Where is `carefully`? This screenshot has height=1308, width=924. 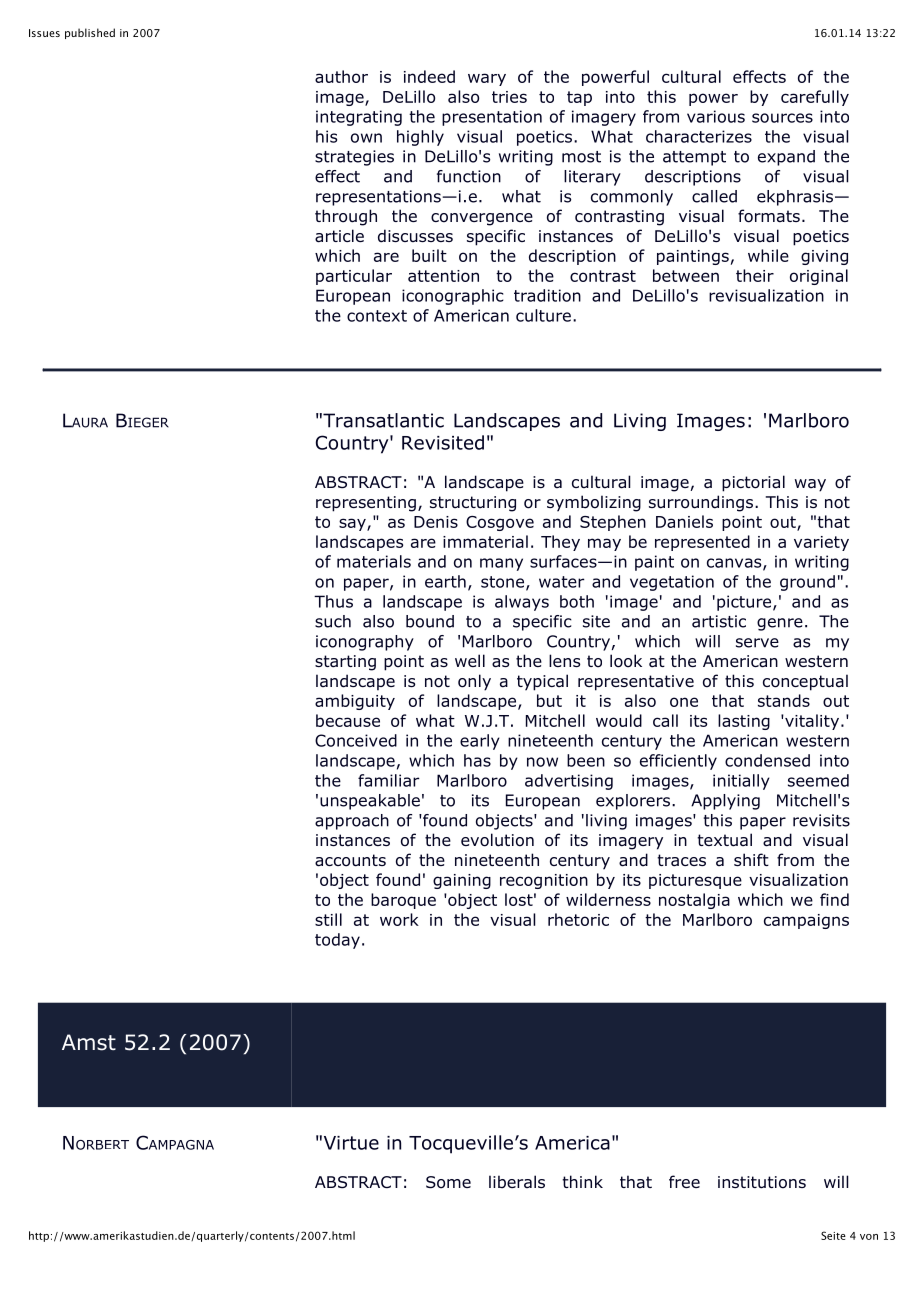 carefully is located at coordinates (815, 98).
